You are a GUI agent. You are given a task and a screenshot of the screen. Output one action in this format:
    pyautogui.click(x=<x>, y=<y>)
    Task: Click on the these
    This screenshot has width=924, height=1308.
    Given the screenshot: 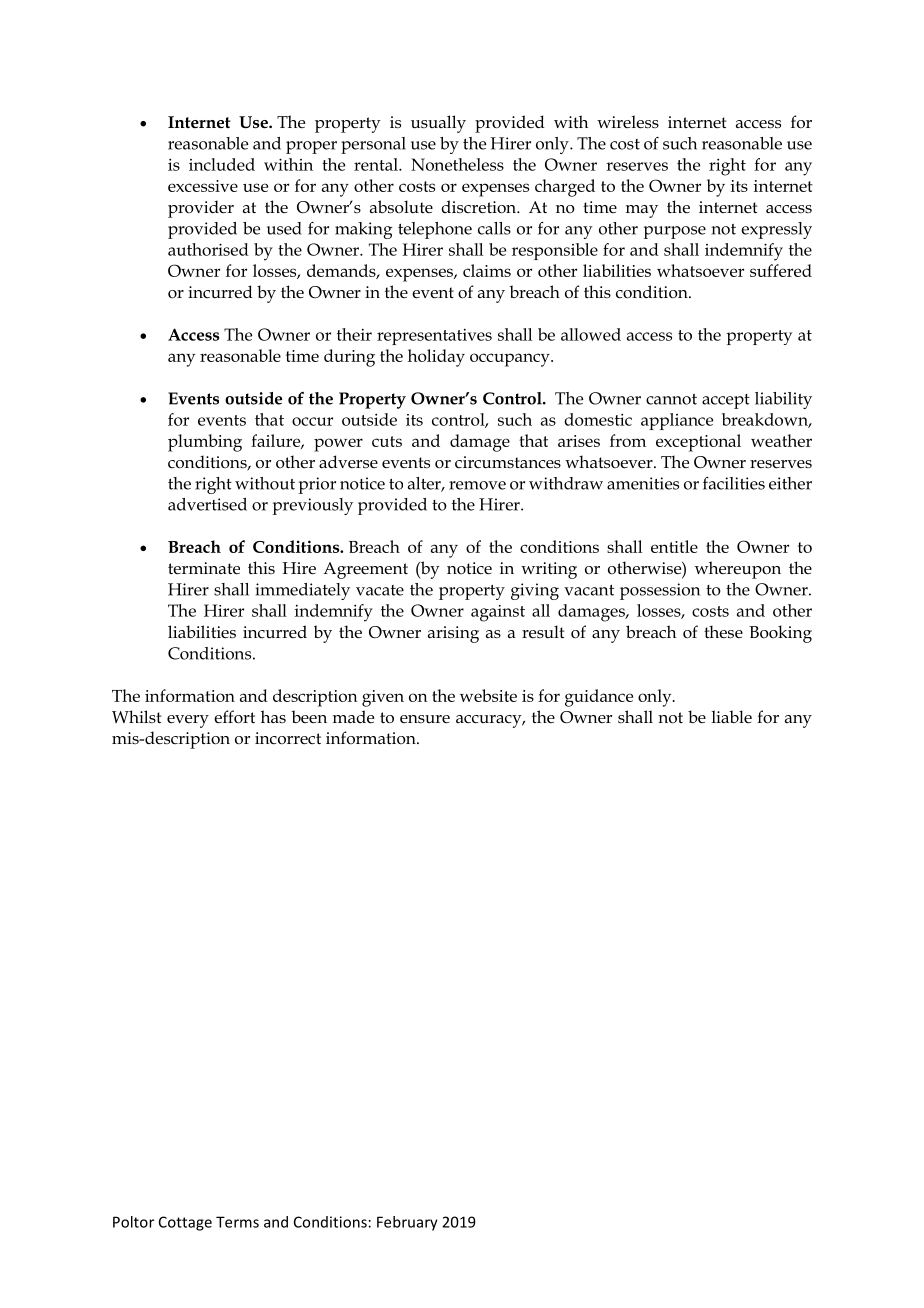 What is the action you would take?
    pyautogui.click(x=723, y=632)
